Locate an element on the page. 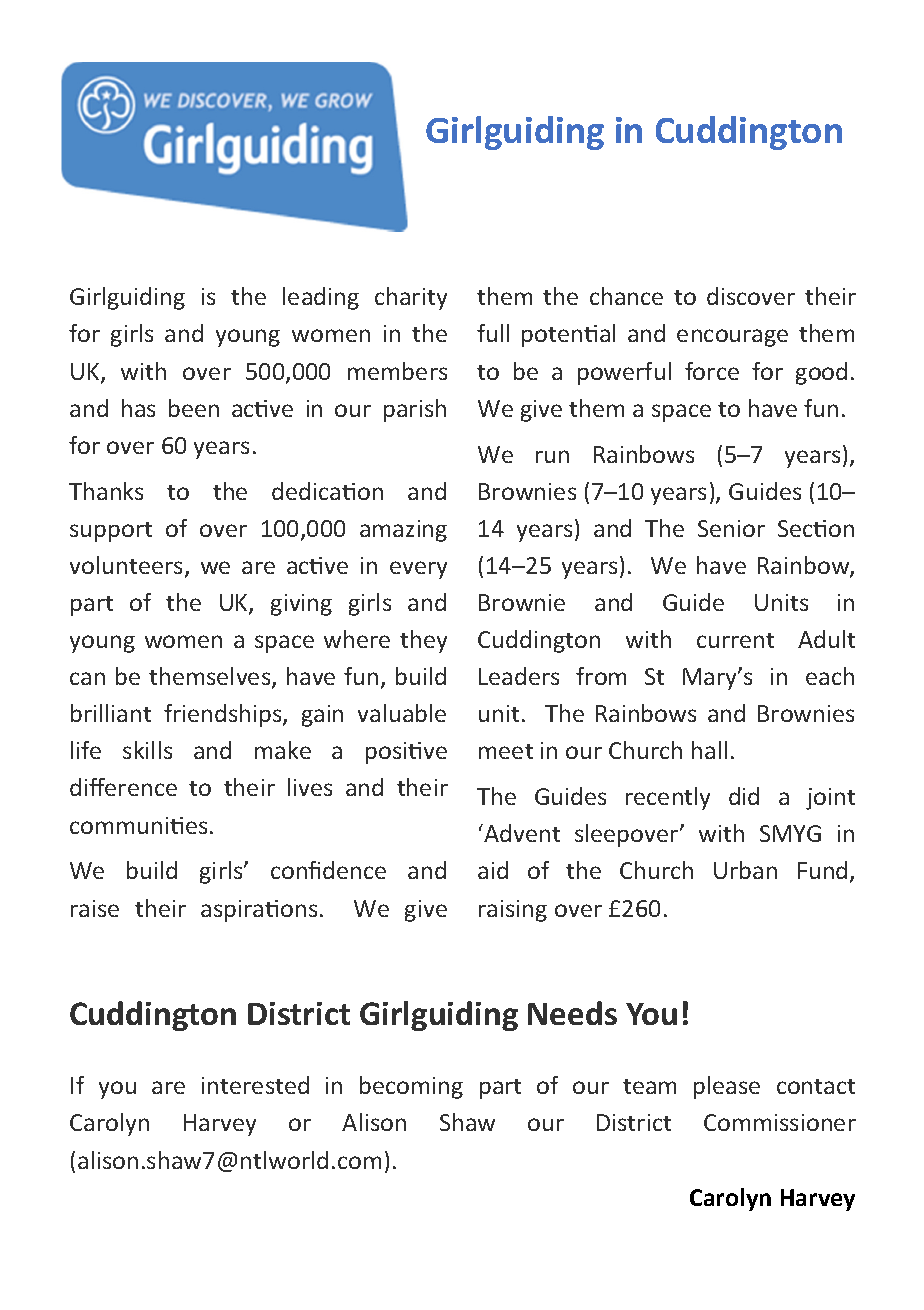 This document has height=1310, width=924. Advent is located at coordinates (521, 833).
